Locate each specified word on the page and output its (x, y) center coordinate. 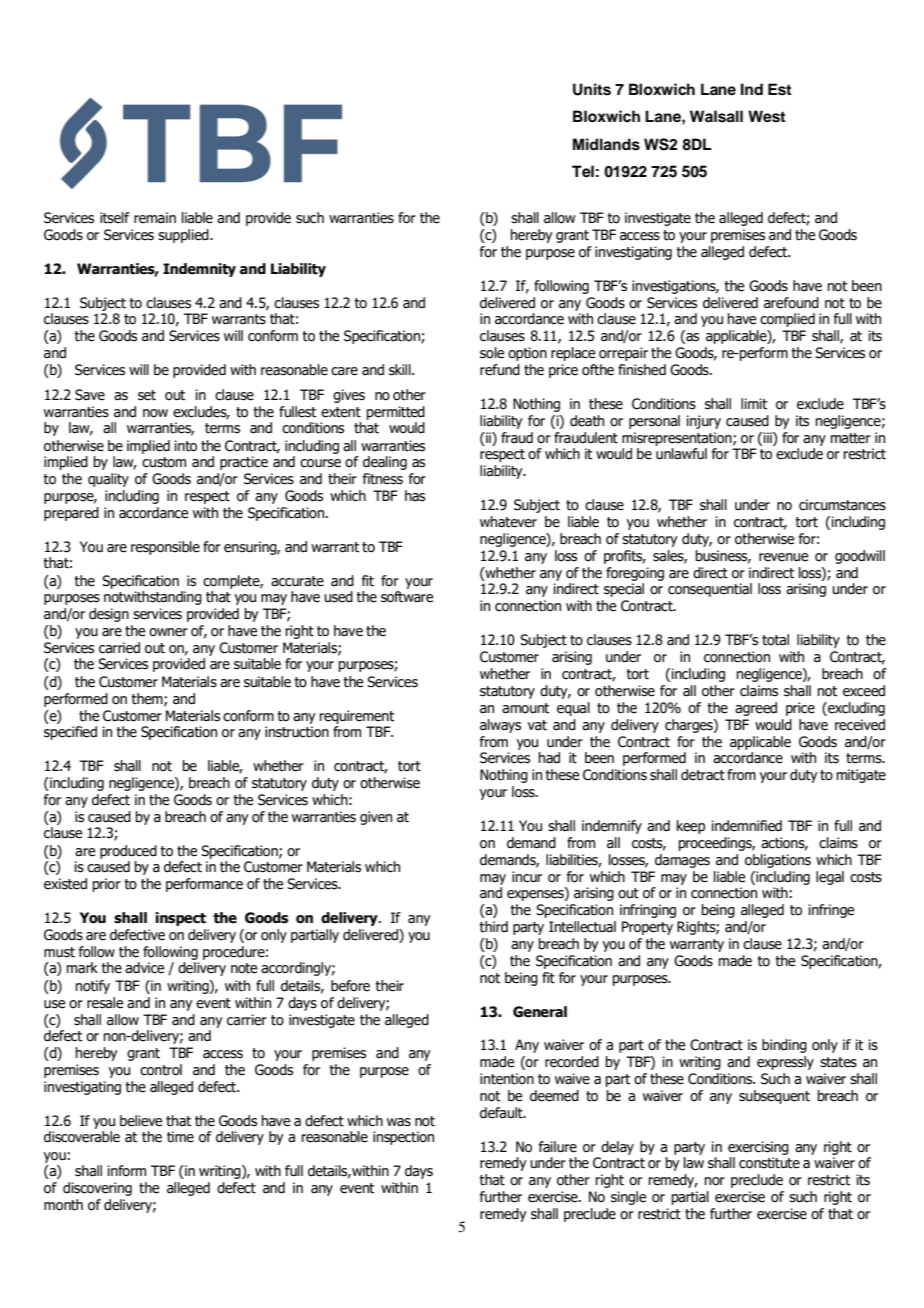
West (767, 116)
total (775, 640)
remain (155, 218)
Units (592, 89)
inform (126, 1171)
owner (168, 632)
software (407, 597)
